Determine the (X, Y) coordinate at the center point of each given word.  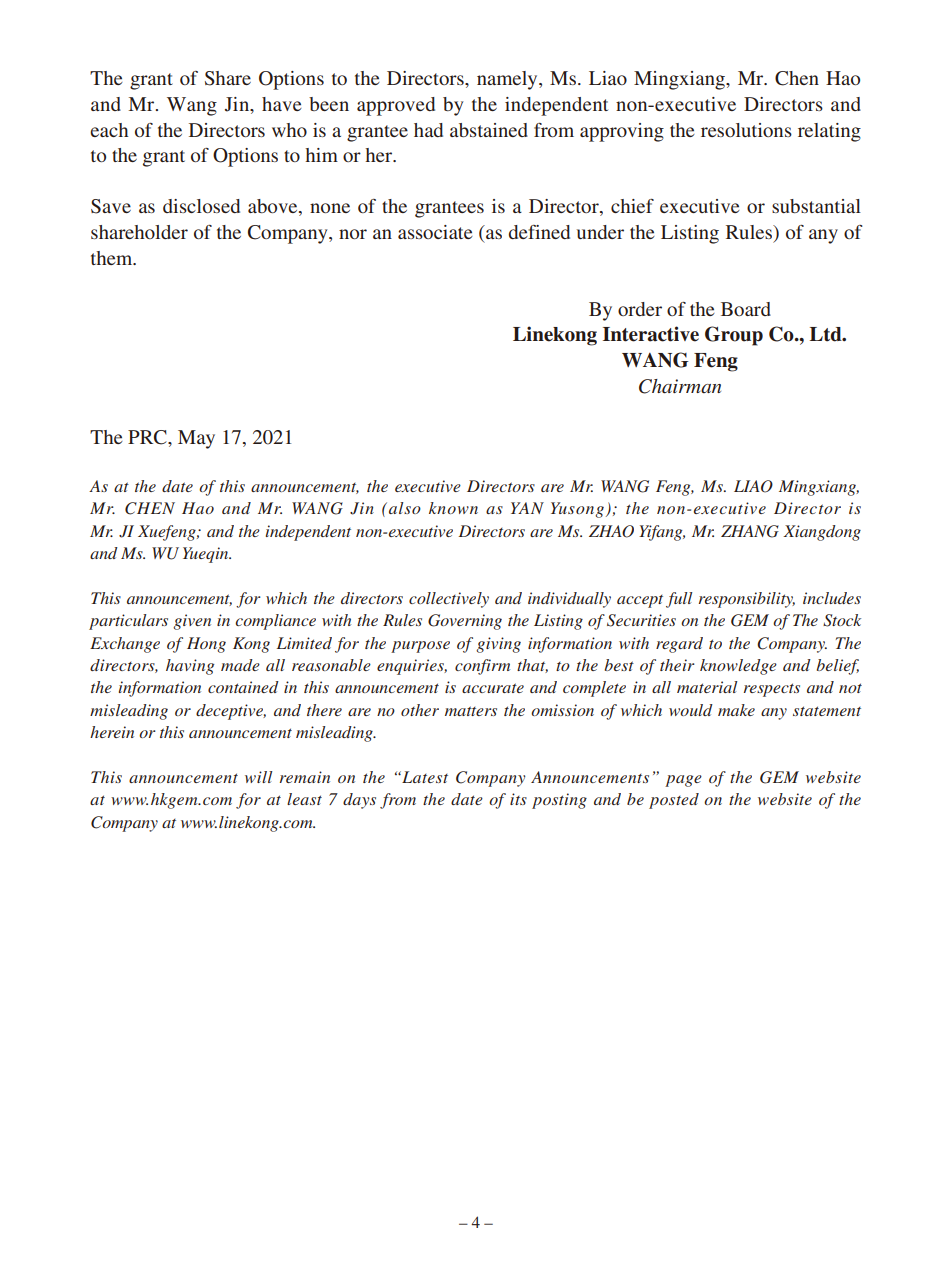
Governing (465, 622)
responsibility (747, 600)
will (259, 777)
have (282, 104)
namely (508, 80)
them (113, 258)
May (196, 439)
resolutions (746, 130)
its (518, 799)
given (192, 622)
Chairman (680, 386)
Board (746, 309)
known (453, 508)
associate (435, 232)
